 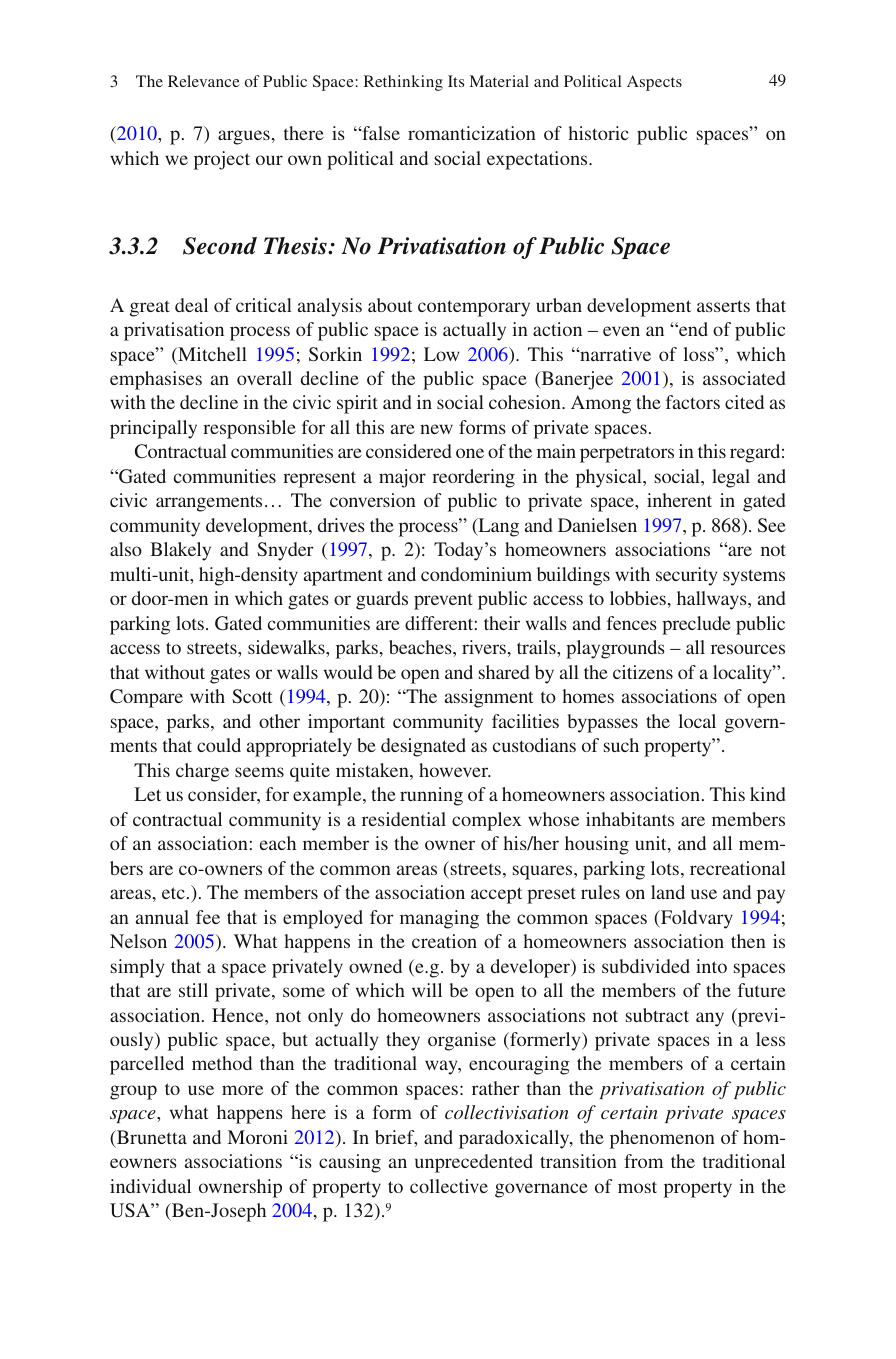 What do you see at coordinates (654, 83) in the page?
I see `Aspects` at bounding box center [654, 83].
